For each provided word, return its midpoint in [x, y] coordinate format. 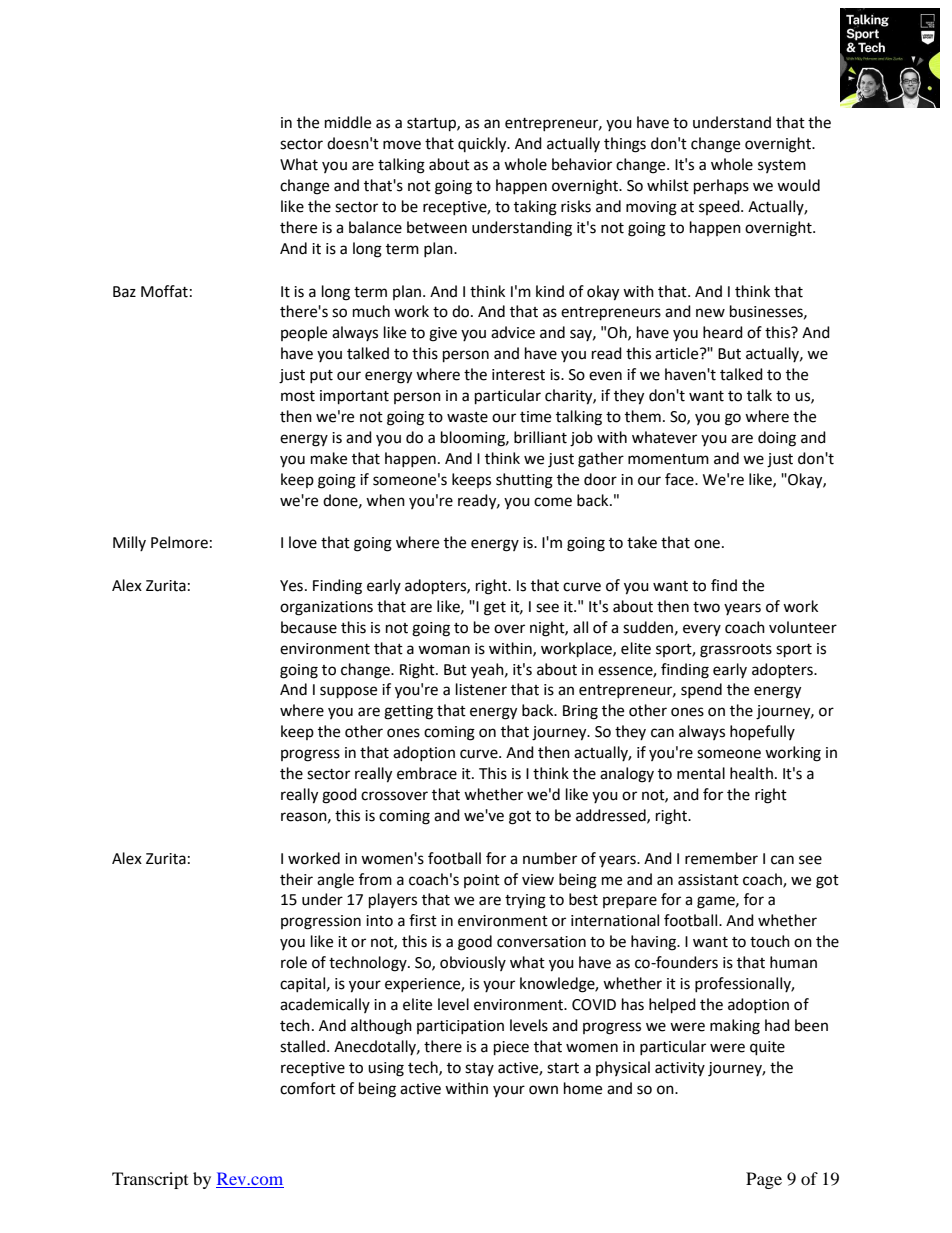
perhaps [721, 187]
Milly [129, 543]
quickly [483, 145]
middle [348, 122]
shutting [524, 481]
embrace [427, 773]
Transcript [150, 1180]
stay [479, 1069]
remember [721, 858]
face [680, 479]
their [296, 879]
